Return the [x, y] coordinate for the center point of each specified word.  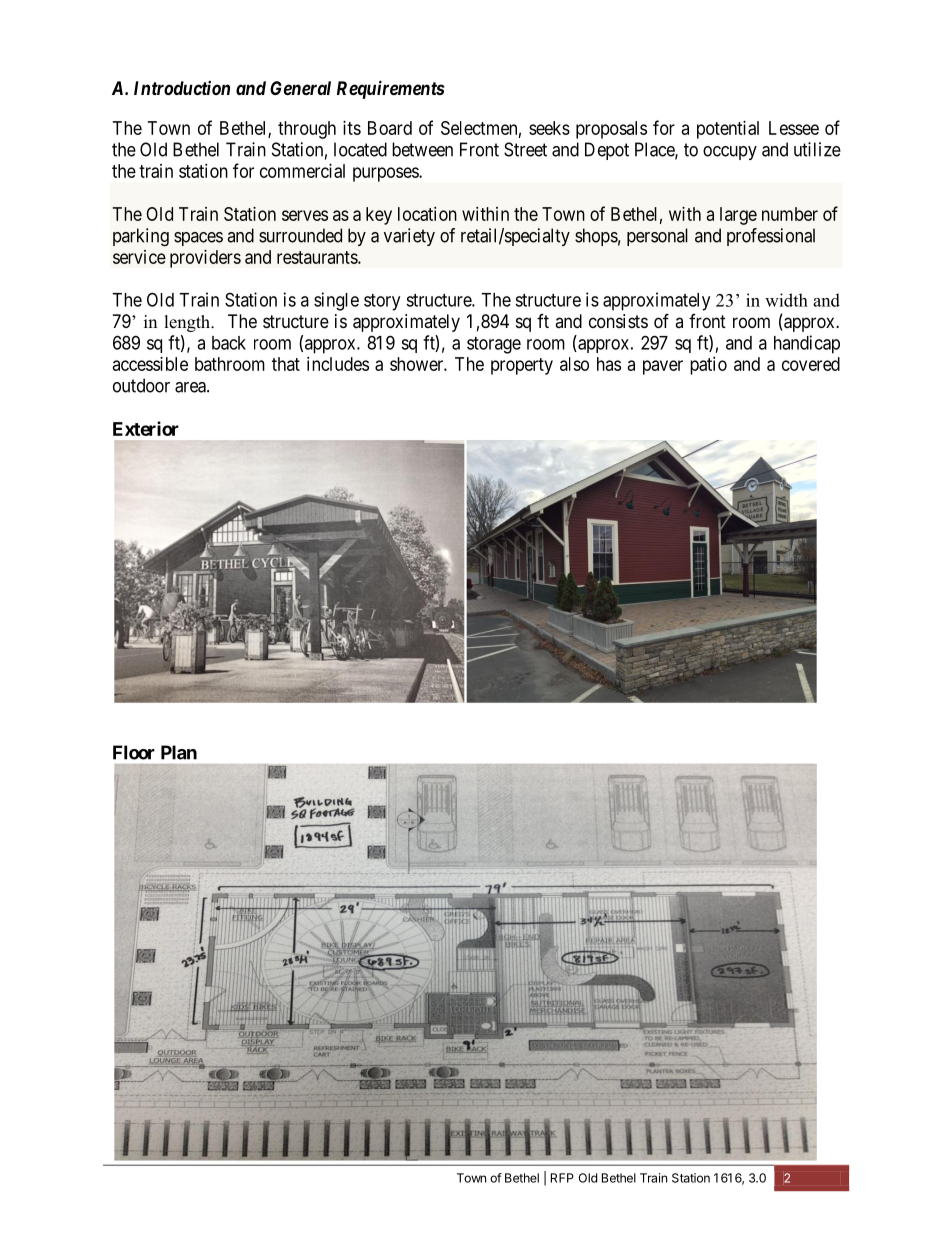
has [609, 364]
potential [728, 130]
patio [708, 366]
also [574, 364]
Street [525, 149]
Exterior [146, 428]
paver [663, 367]
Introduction [182, 88]
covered [811, 364]
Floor [134, 752]
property [522, 366]
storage [494, 345]
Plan [179, 752]
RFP [562, 1178]
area [191, 387]
